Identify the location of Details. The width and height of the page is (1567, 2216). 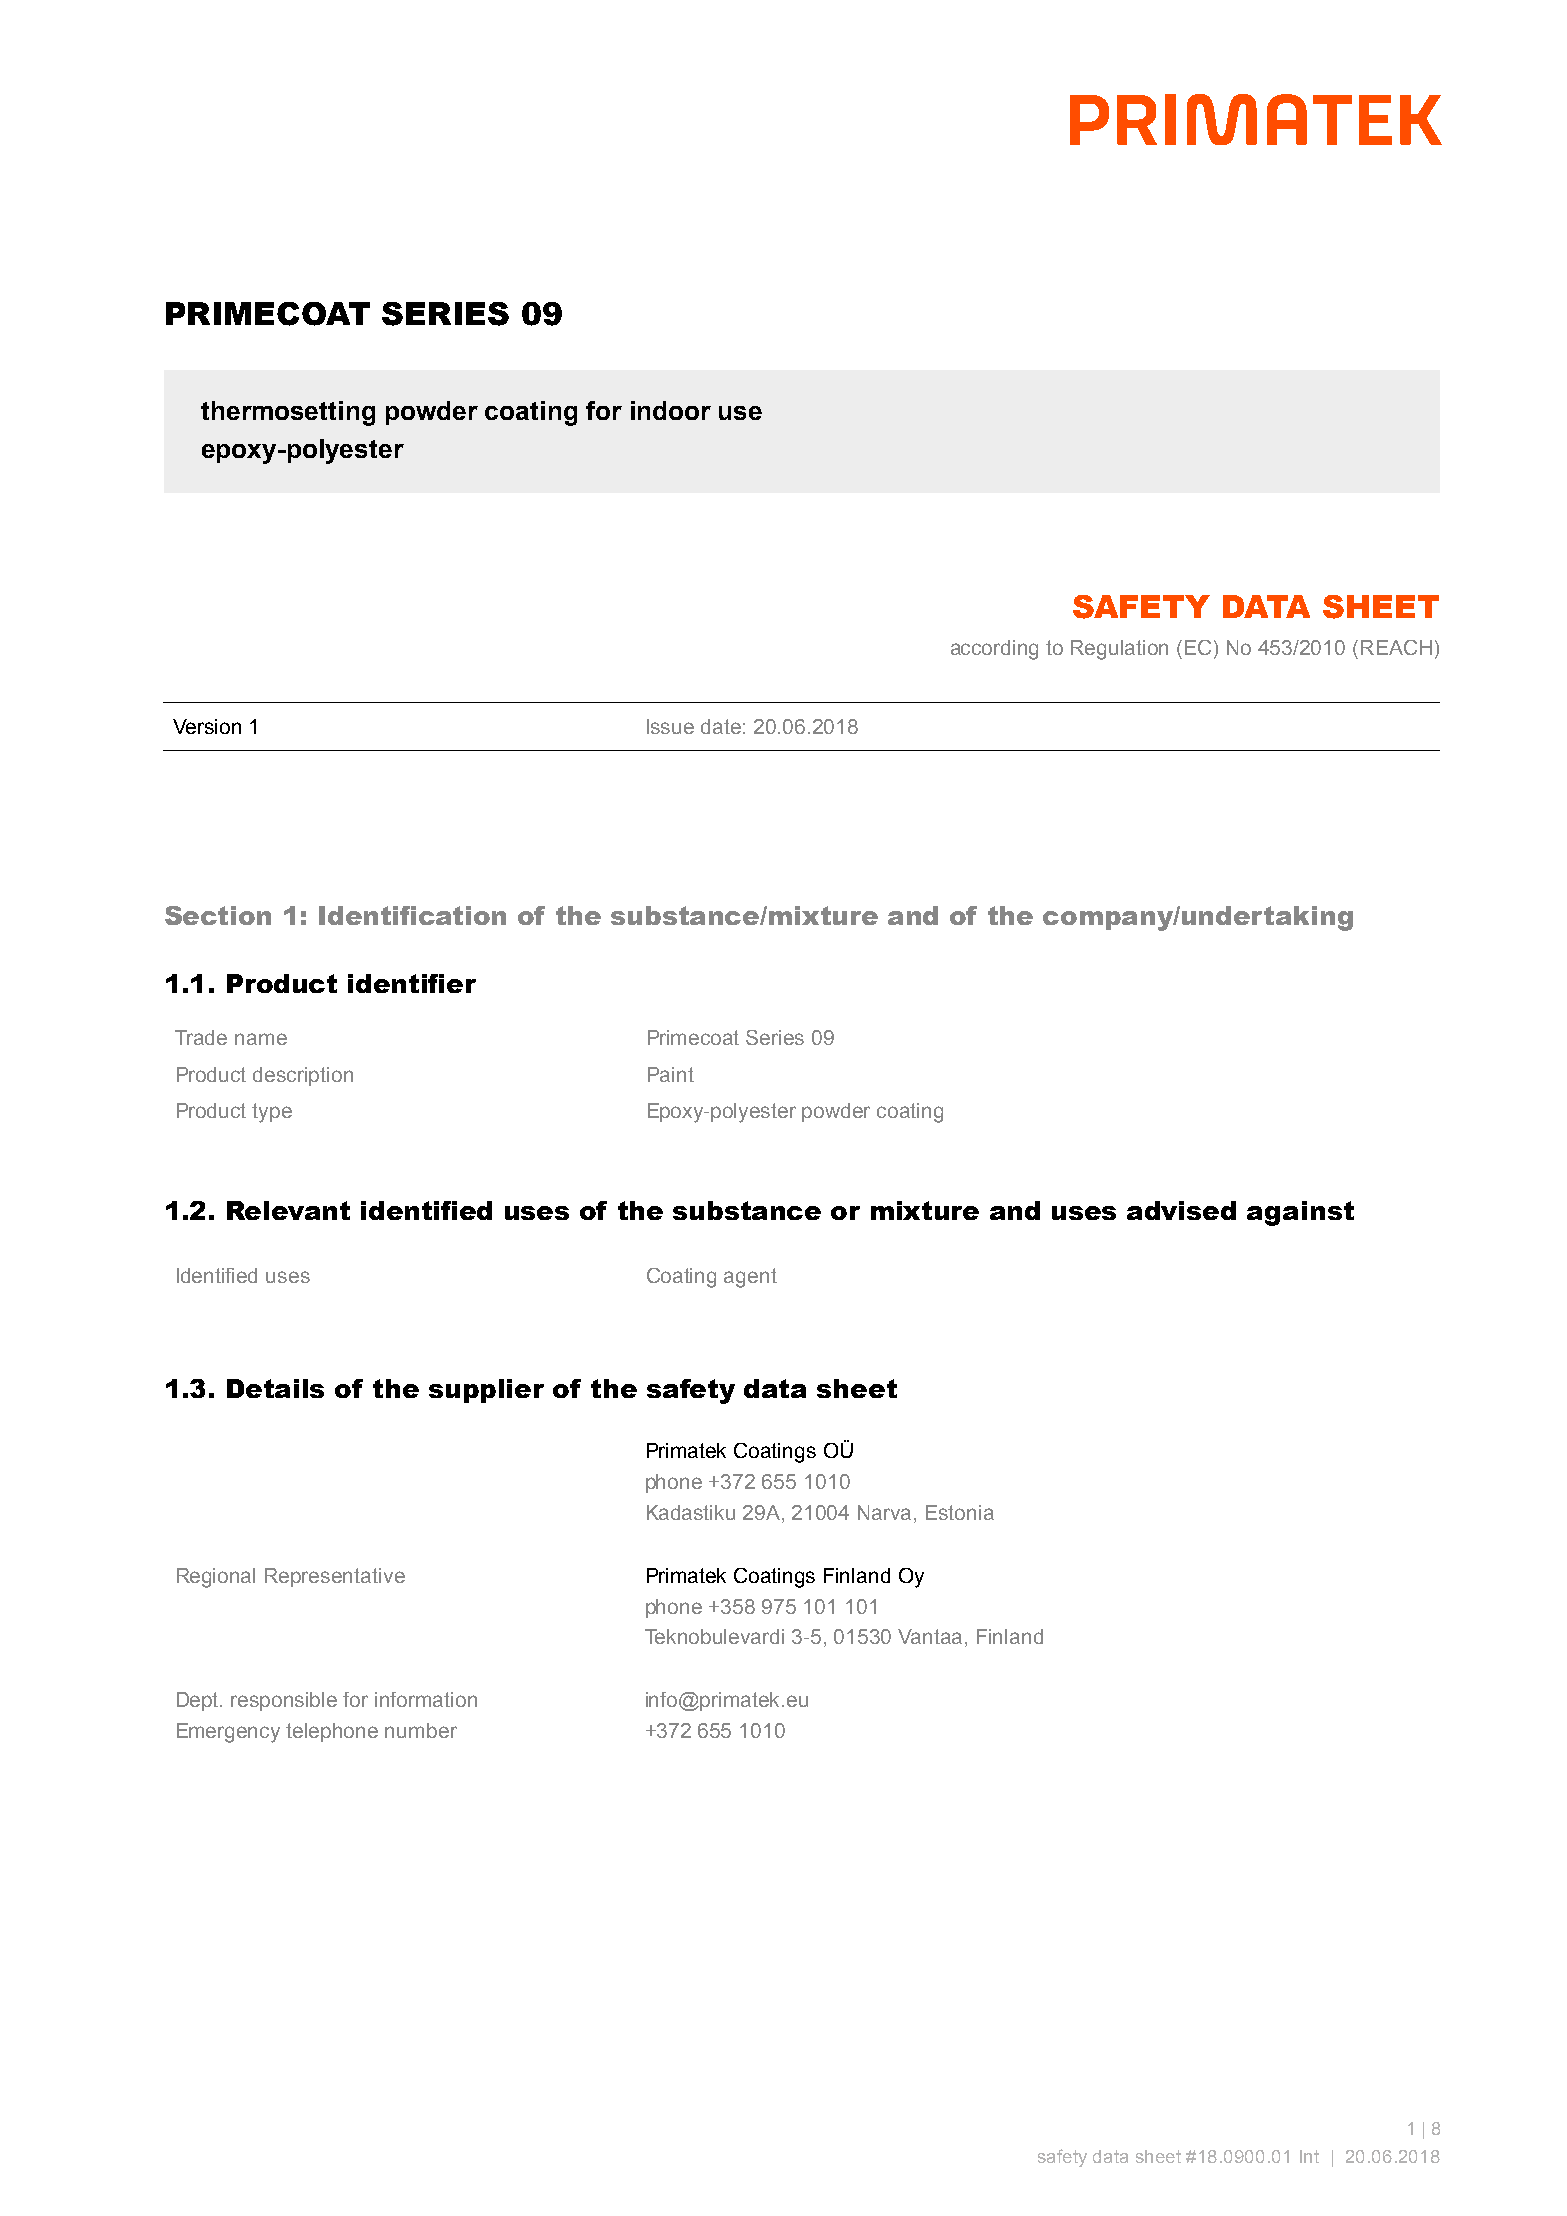
(275, 1388).
